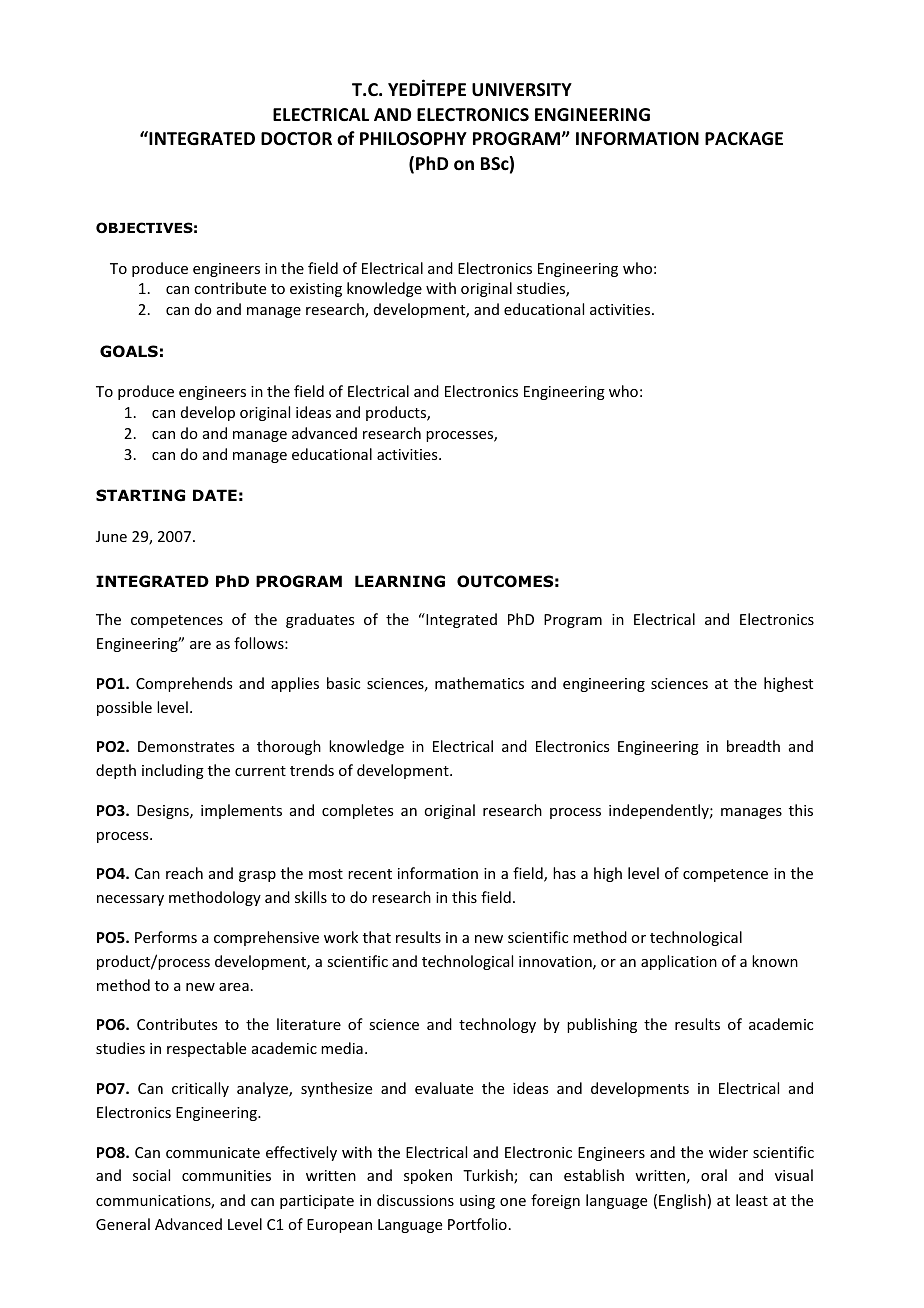  Describe the element at coordinates (184, 684) in the page. I see `Comprehends` at that location.
